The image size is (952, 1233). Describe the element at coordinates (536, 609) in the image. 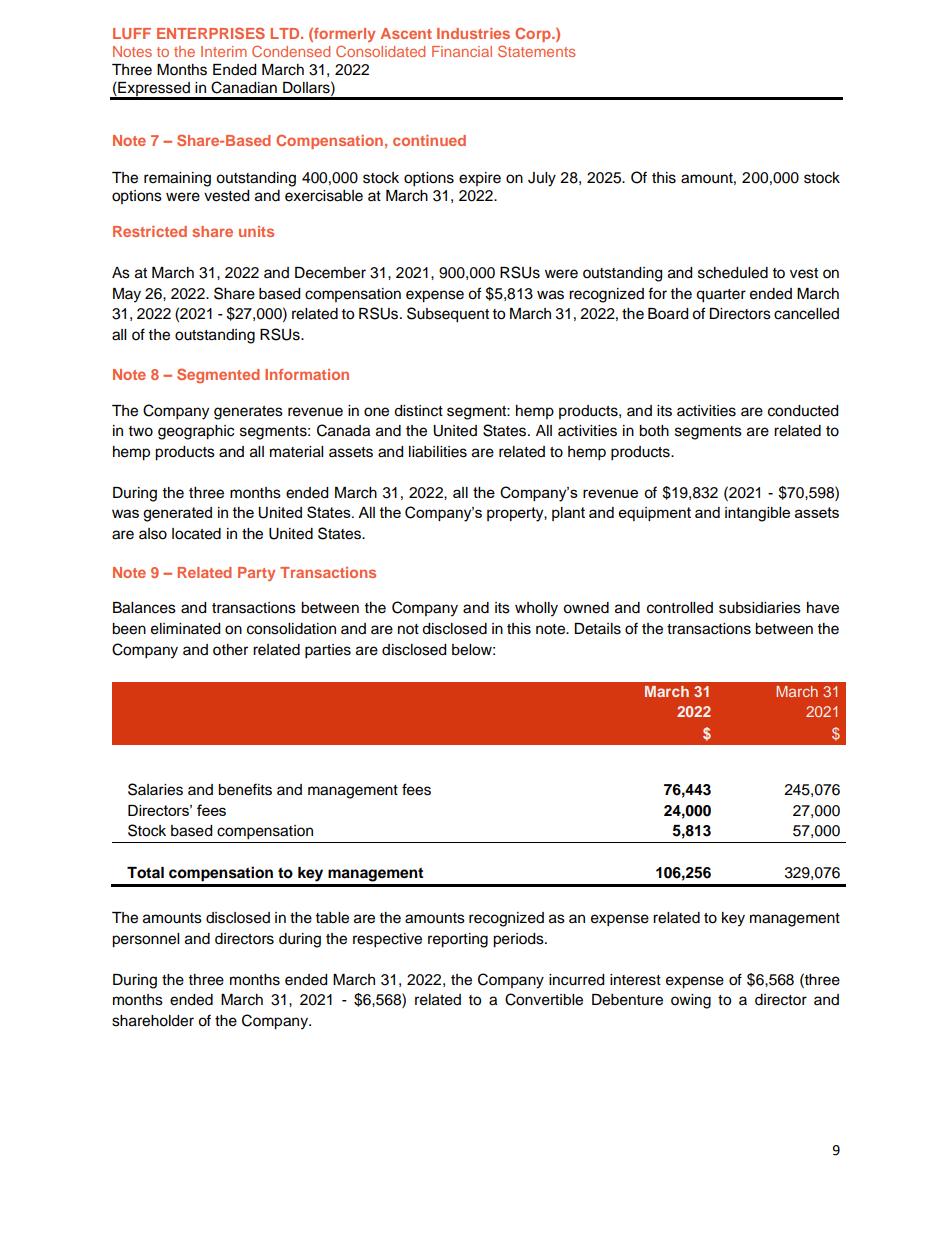

I see `wholly` at that location.
